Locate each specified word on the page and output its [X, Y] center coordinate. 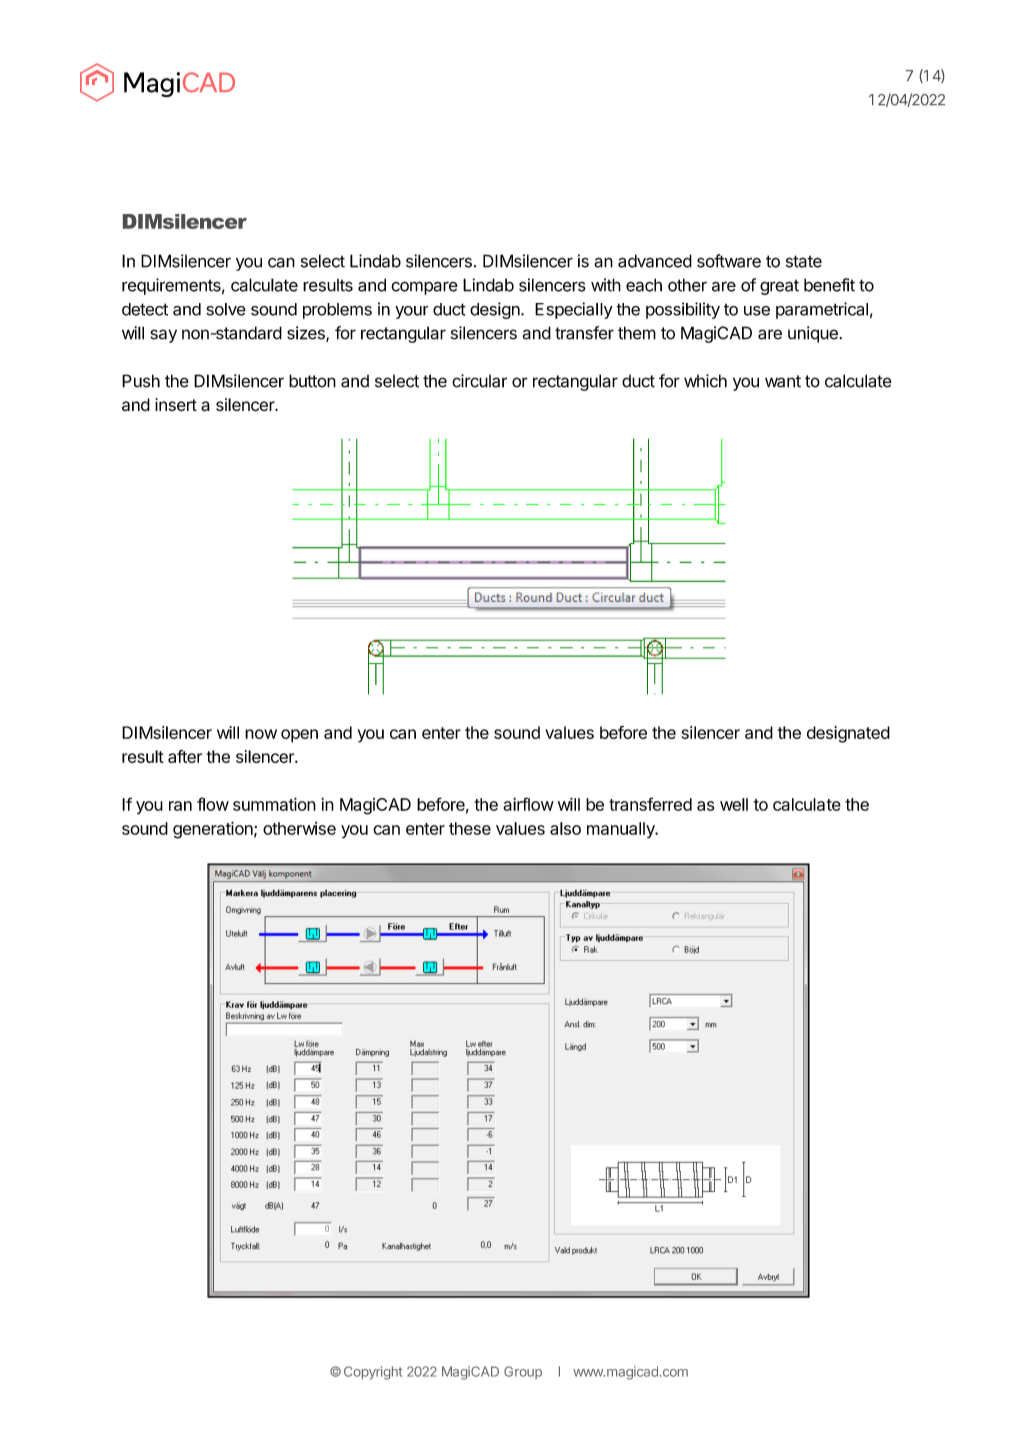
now [261, 734]
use [757, 311]
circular [479, 381]
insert [176, 404]
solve [226, 309]
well [734, 804]
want [783, 381]
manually [622, 830]
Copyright [373, 1373]
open [299, 736]
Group [523, 1372]
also [565, 828]
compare [424, 288]
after [185, 756]
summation [274, 804]
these [470, 828]
